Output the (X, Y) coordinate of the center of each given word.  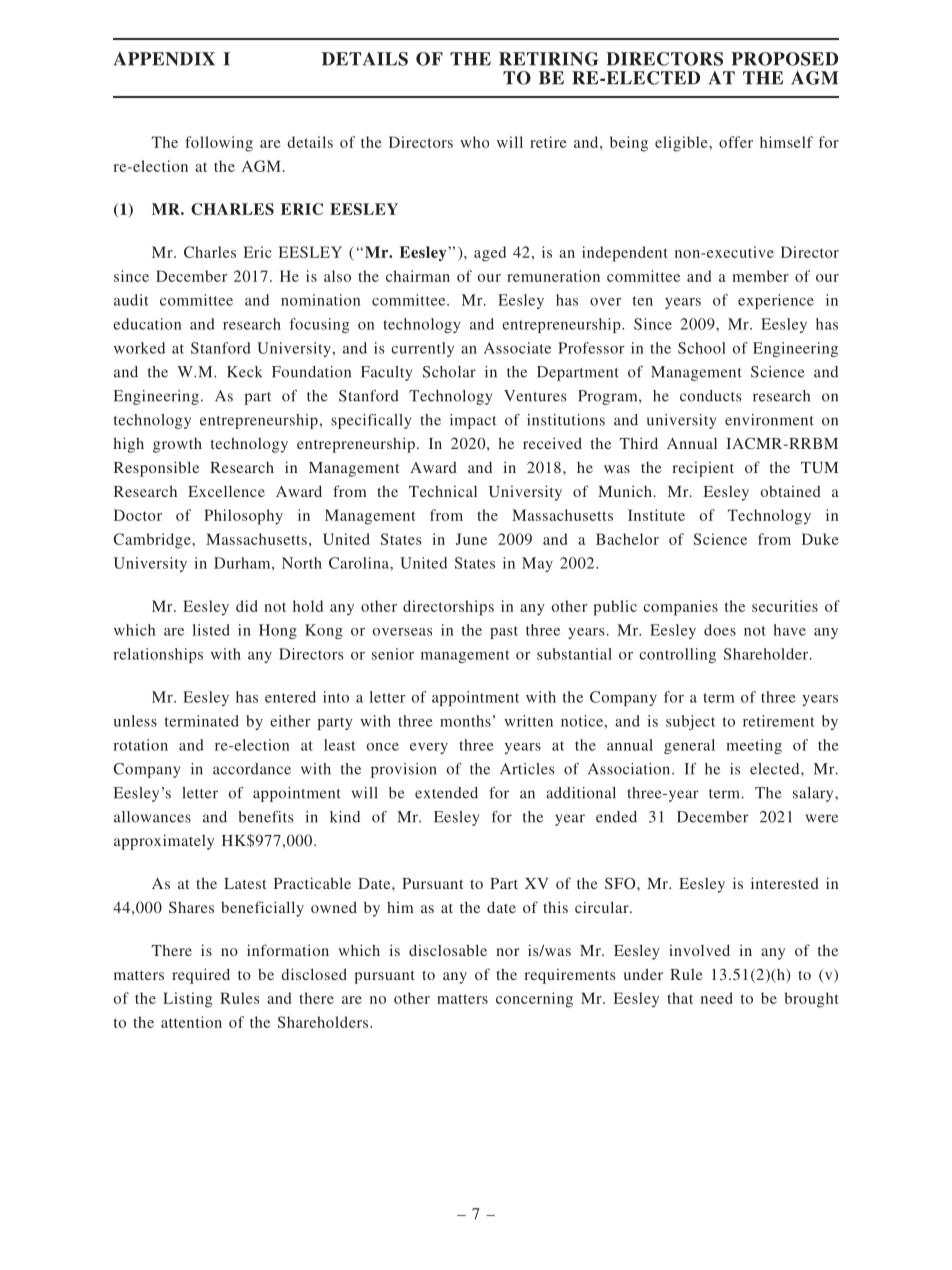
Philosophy (243, 517)
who (474, 142)
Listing (187, 1000)
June (471, 539)
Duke (820, 539)
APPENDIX (164, 59)
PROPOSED (784, 59)
